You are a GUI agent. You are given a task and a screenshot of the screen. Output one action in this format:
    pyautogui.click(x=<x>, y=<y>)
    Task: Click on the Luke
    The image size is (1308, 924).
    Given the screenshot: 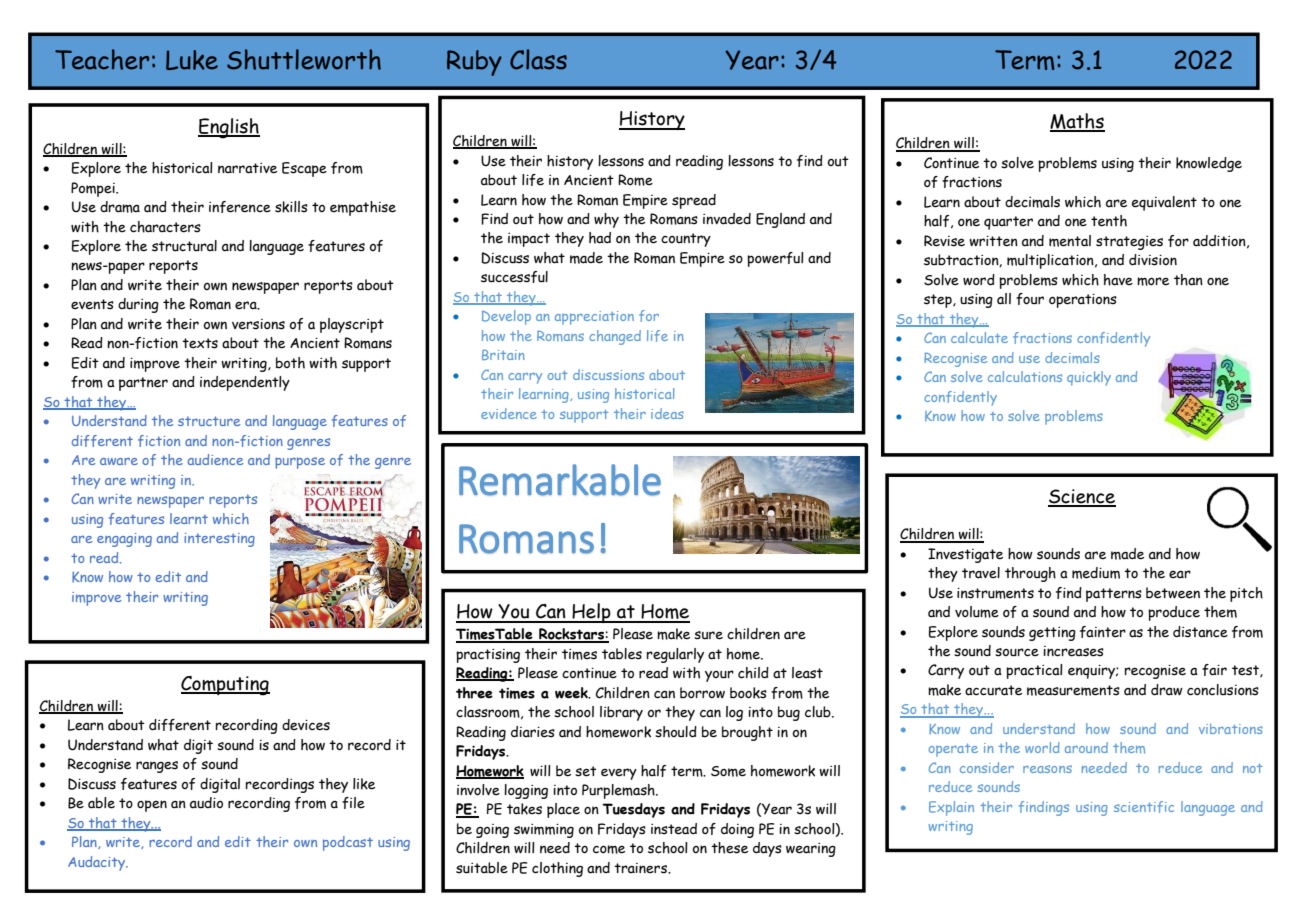 What is the action you would take?
    pyautogui.click(x=192, y=60)
